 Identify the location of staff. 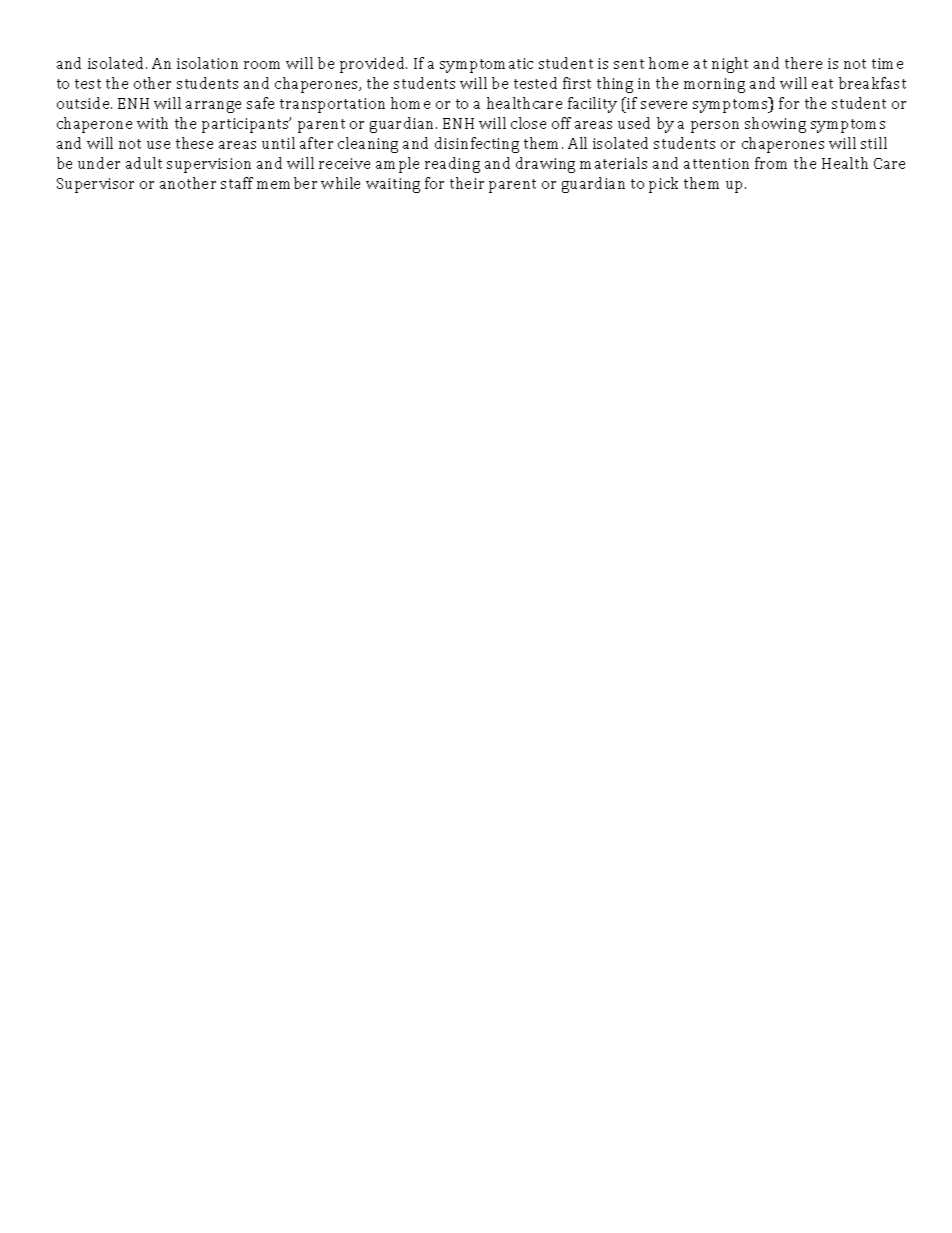
(237, 183).
